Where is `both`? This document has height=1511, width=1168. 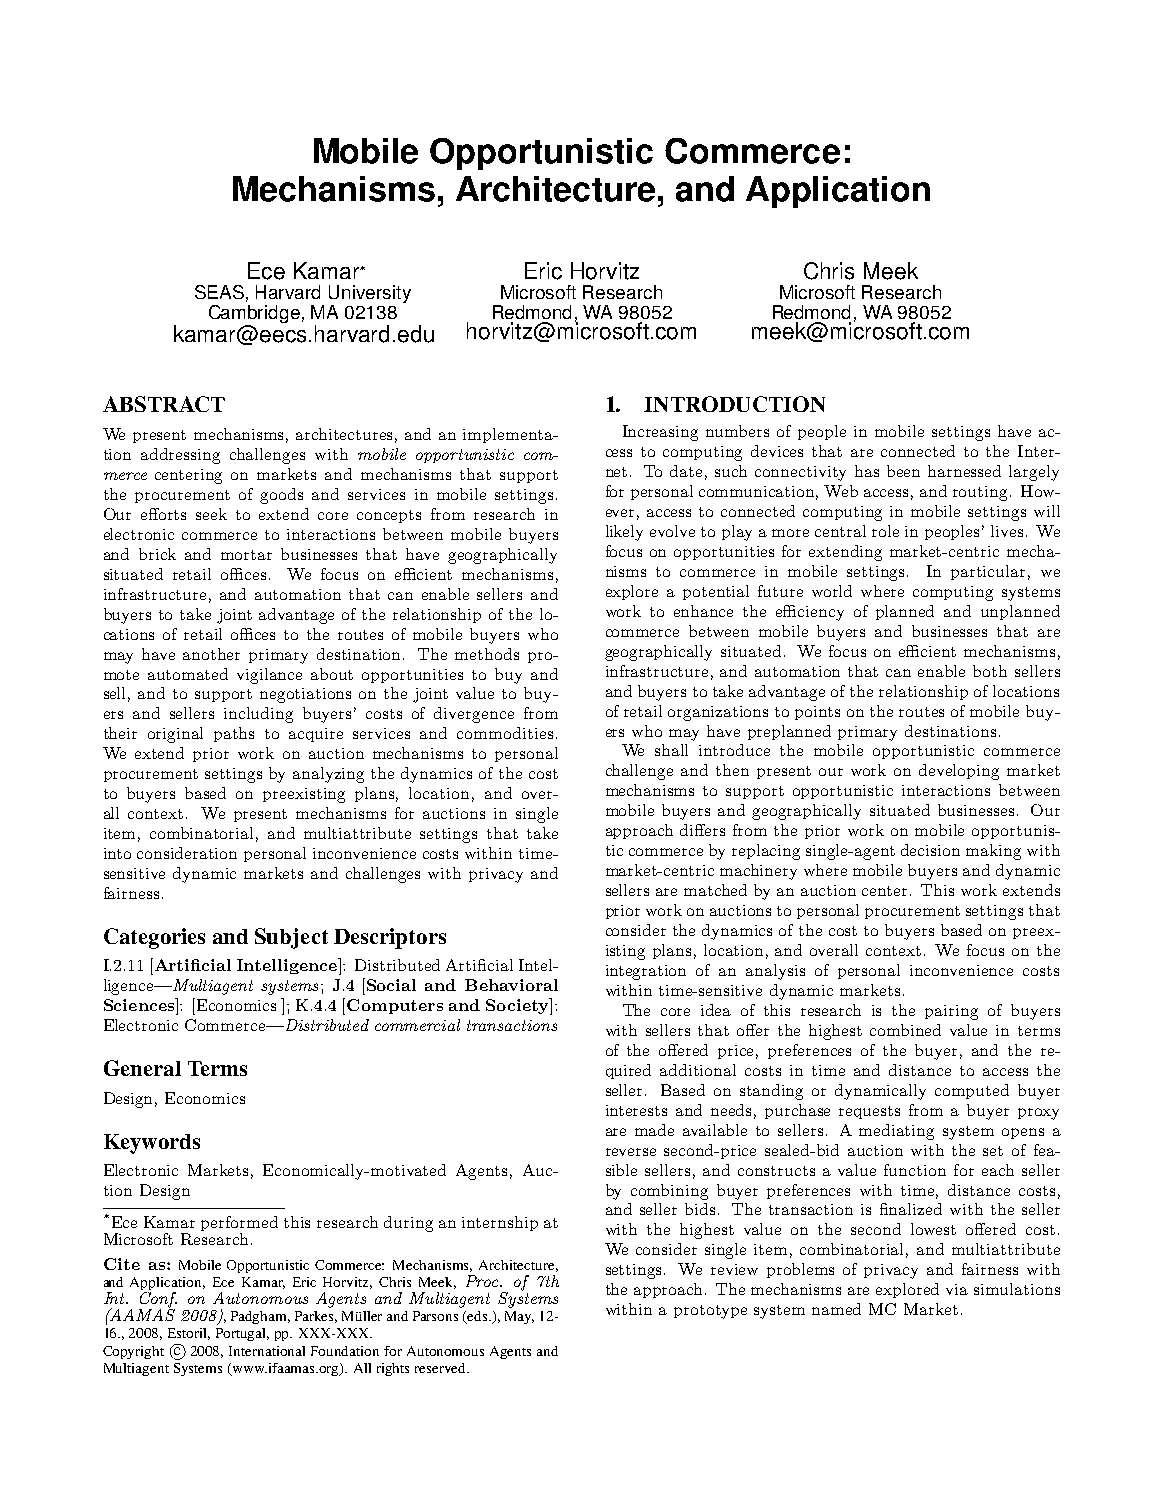
both is located at coordinates (990, 671).
